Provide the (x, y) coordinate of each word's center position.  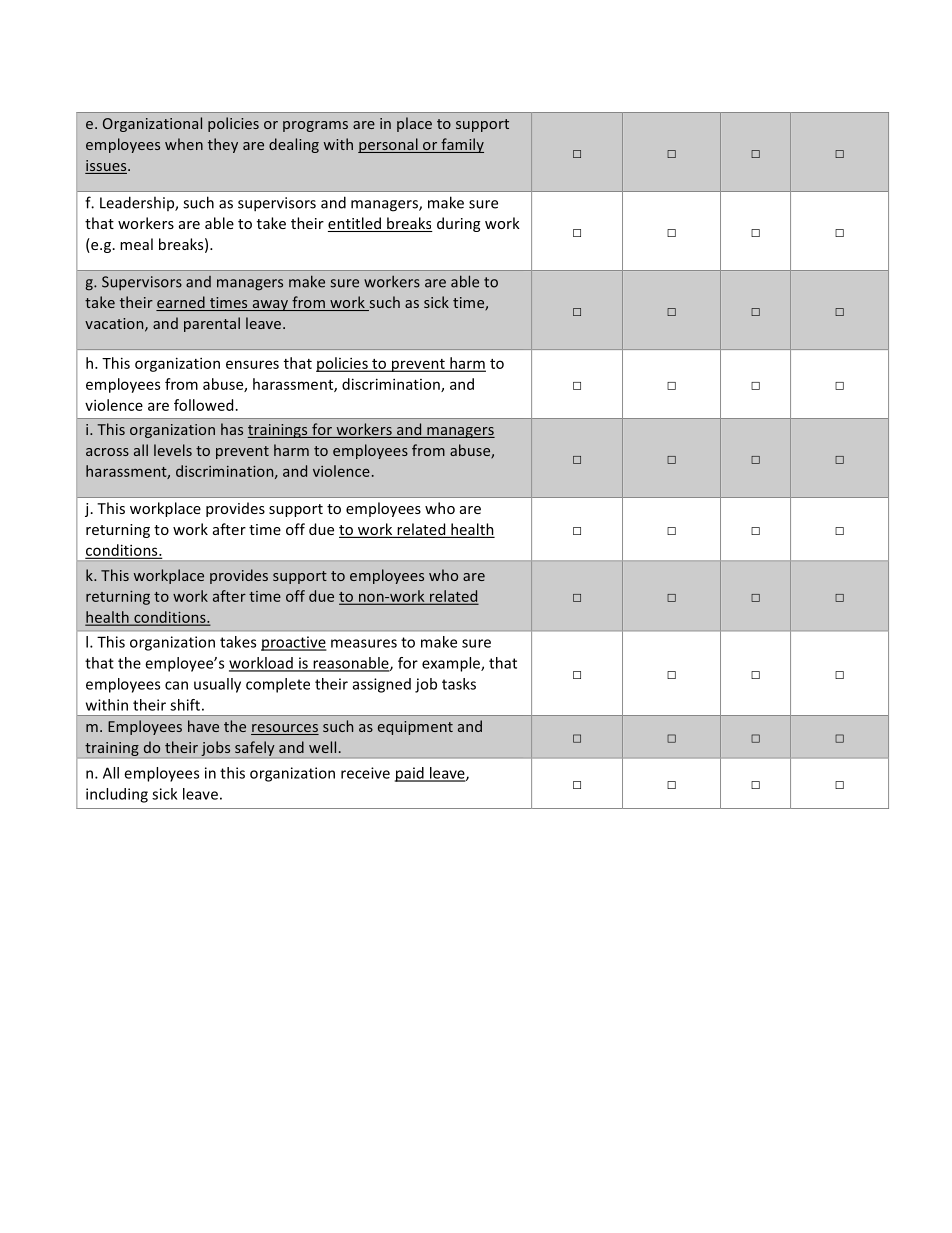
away (270, 305)
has (232, 429)
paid (410, 774)
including (117, 795)
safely (255, 748)
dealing (294, 145)
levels (173, 450)
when (184, 144)
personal (389, 145)
